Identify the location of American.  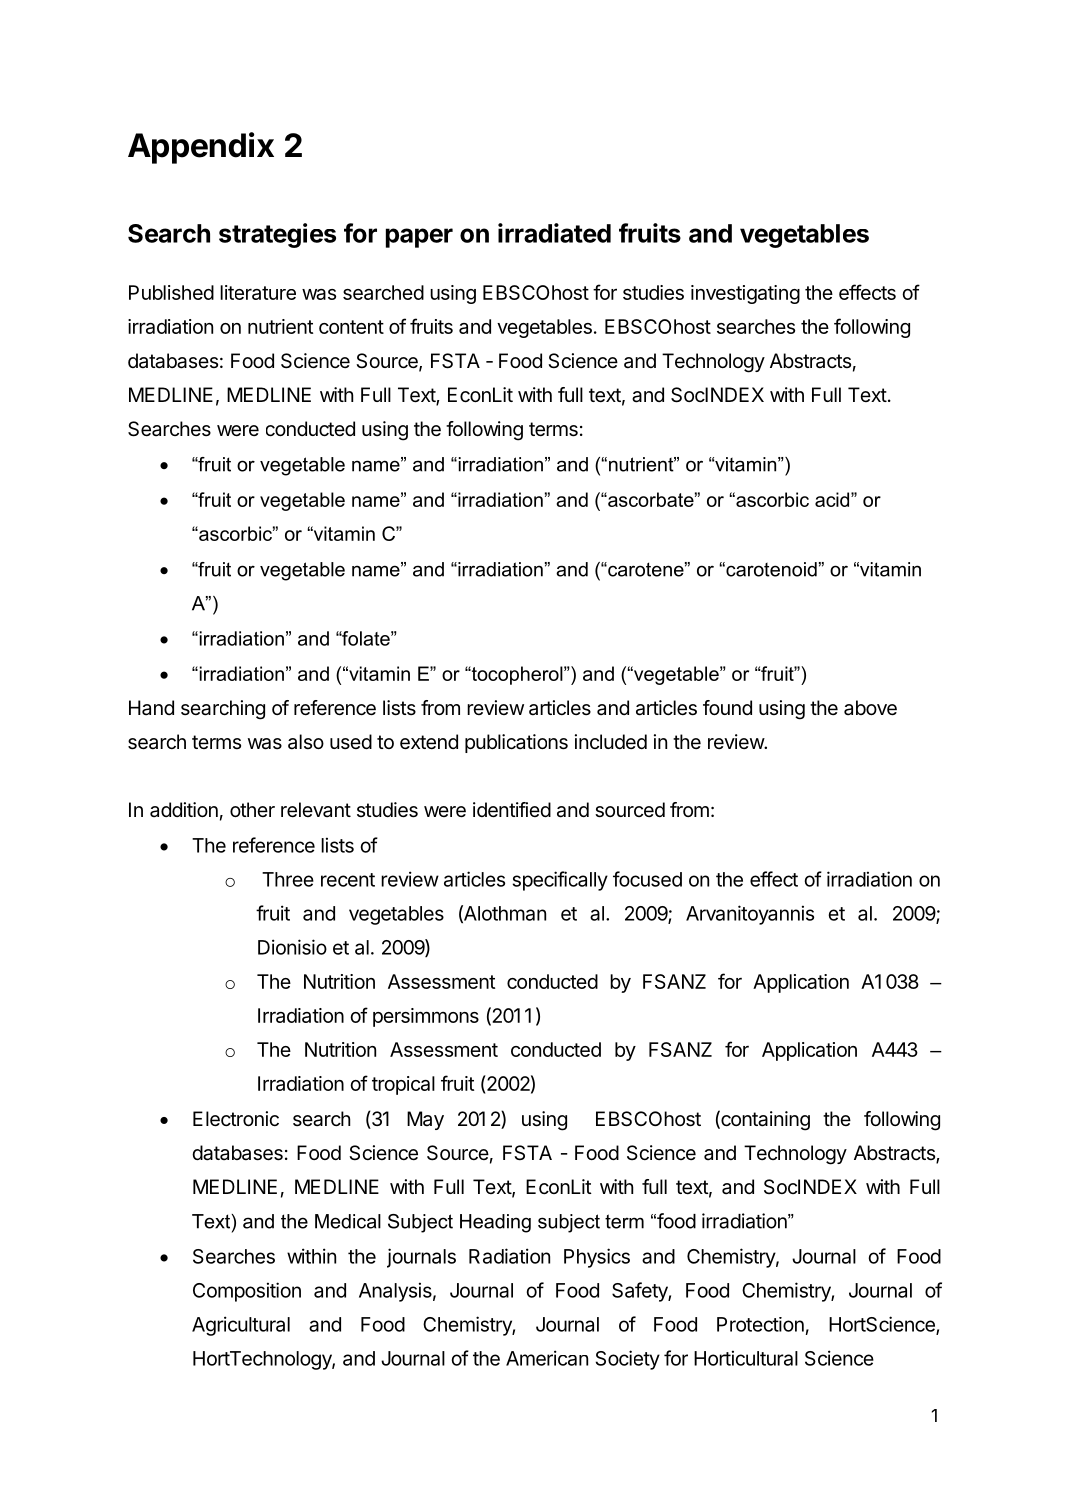
(547, 1358).
